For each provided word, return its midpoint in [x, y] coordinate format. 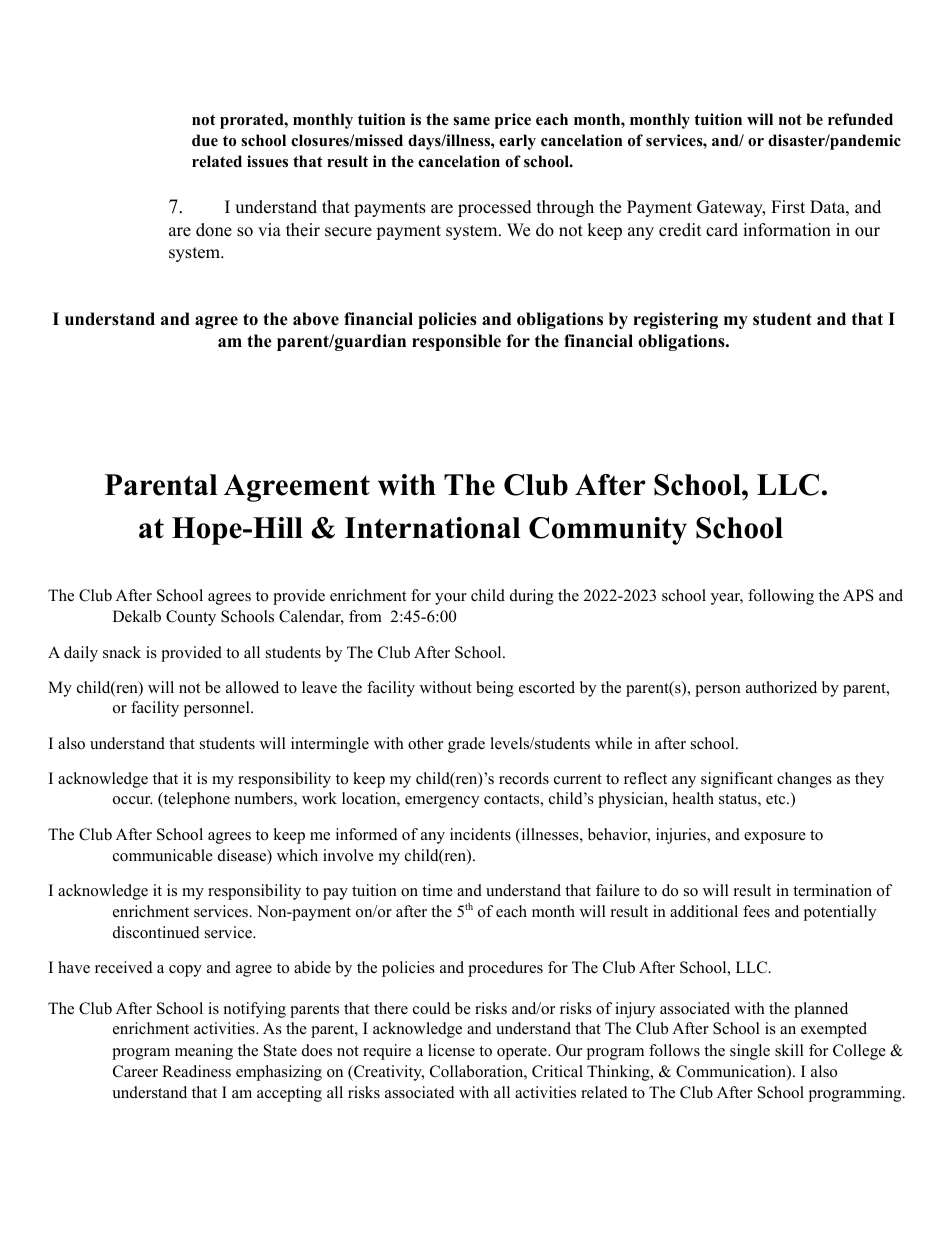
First [788, 207]
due [205, 140]
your [451, 599]
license [451, 1050]
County [191, 618]
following [781, 597]
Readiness [196, 1071]
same [471, 121]
